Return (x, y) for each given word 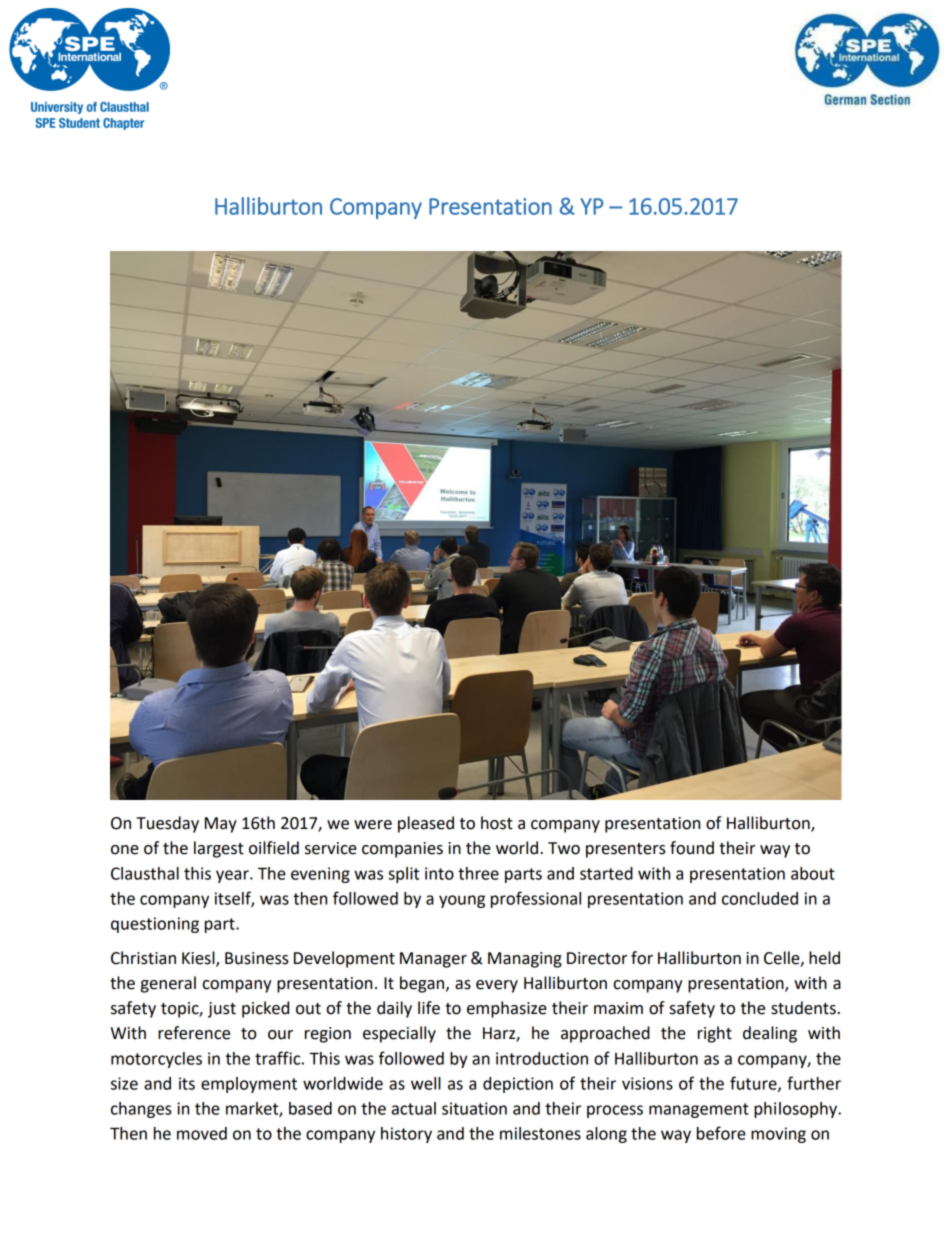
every (497, 986)
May (221, 825)
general (168, 984)
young (462, 901)
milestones (540, 1133)
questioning (155, 925)
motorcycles (156, 1060)
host (497, 823)
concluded (760, 898)
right (715, 1034)
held (824, 958)
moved (202, 1133)
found (692, 848)
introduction (542, 1058)
